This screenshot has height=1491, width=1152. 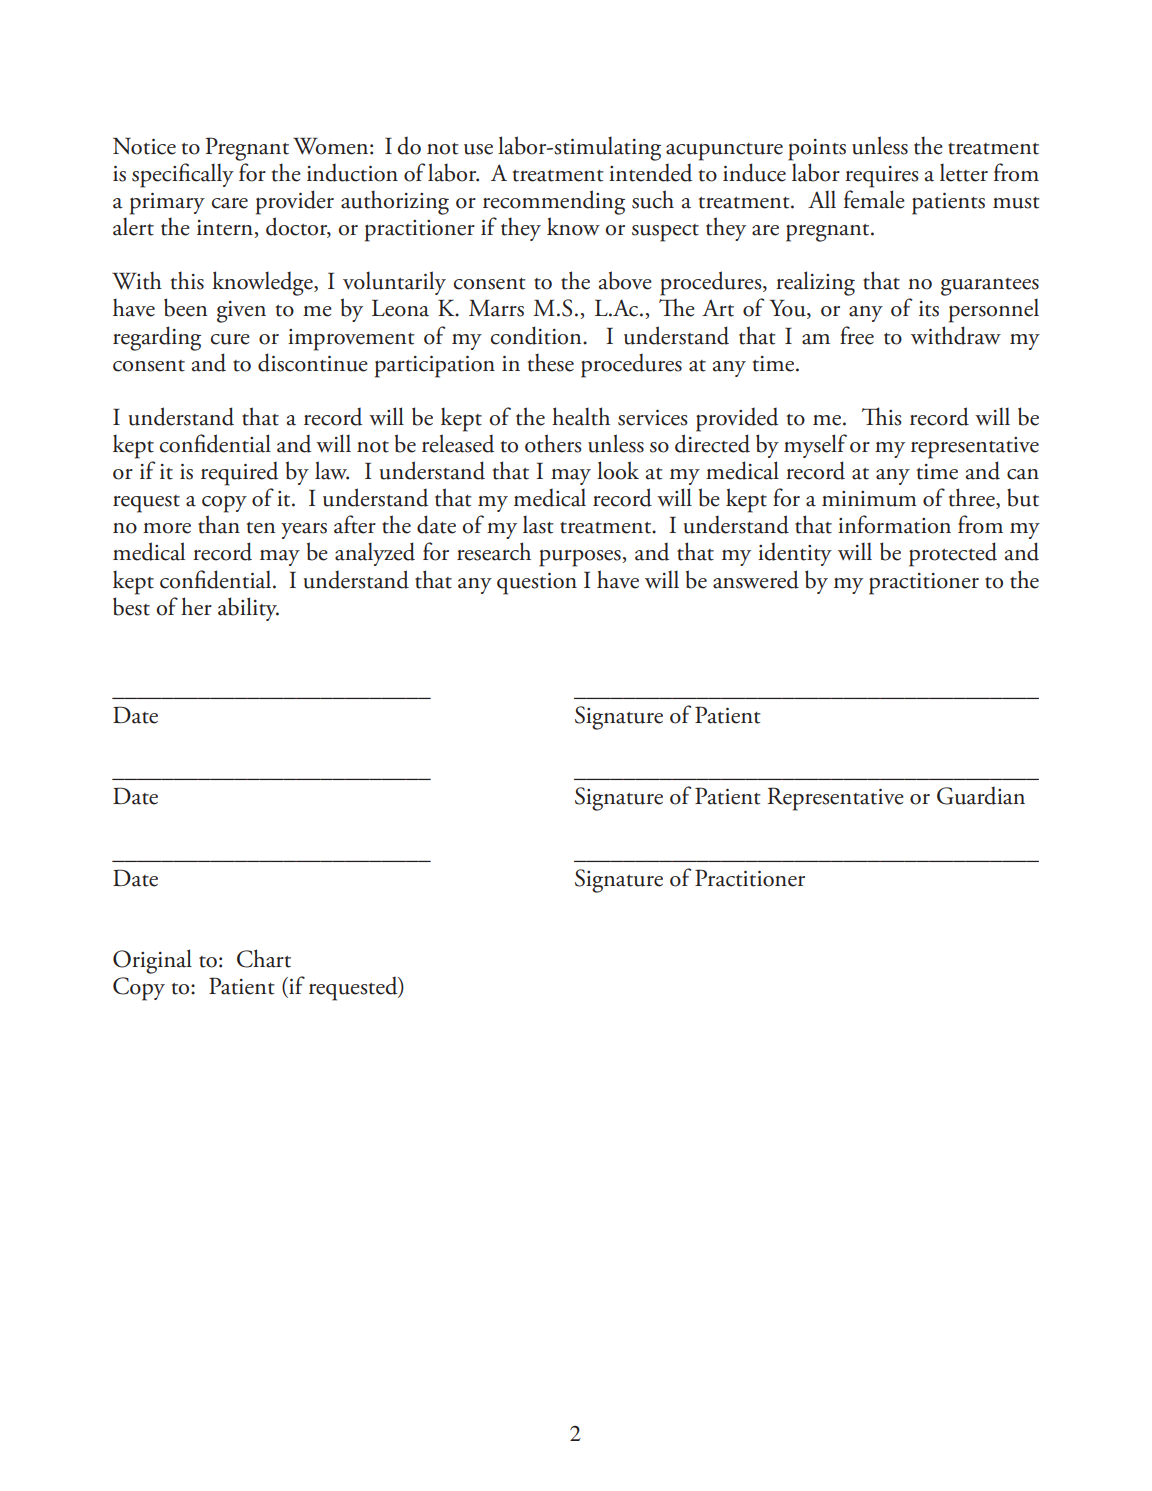 I want to click on free, so click(x=857, y=335).
